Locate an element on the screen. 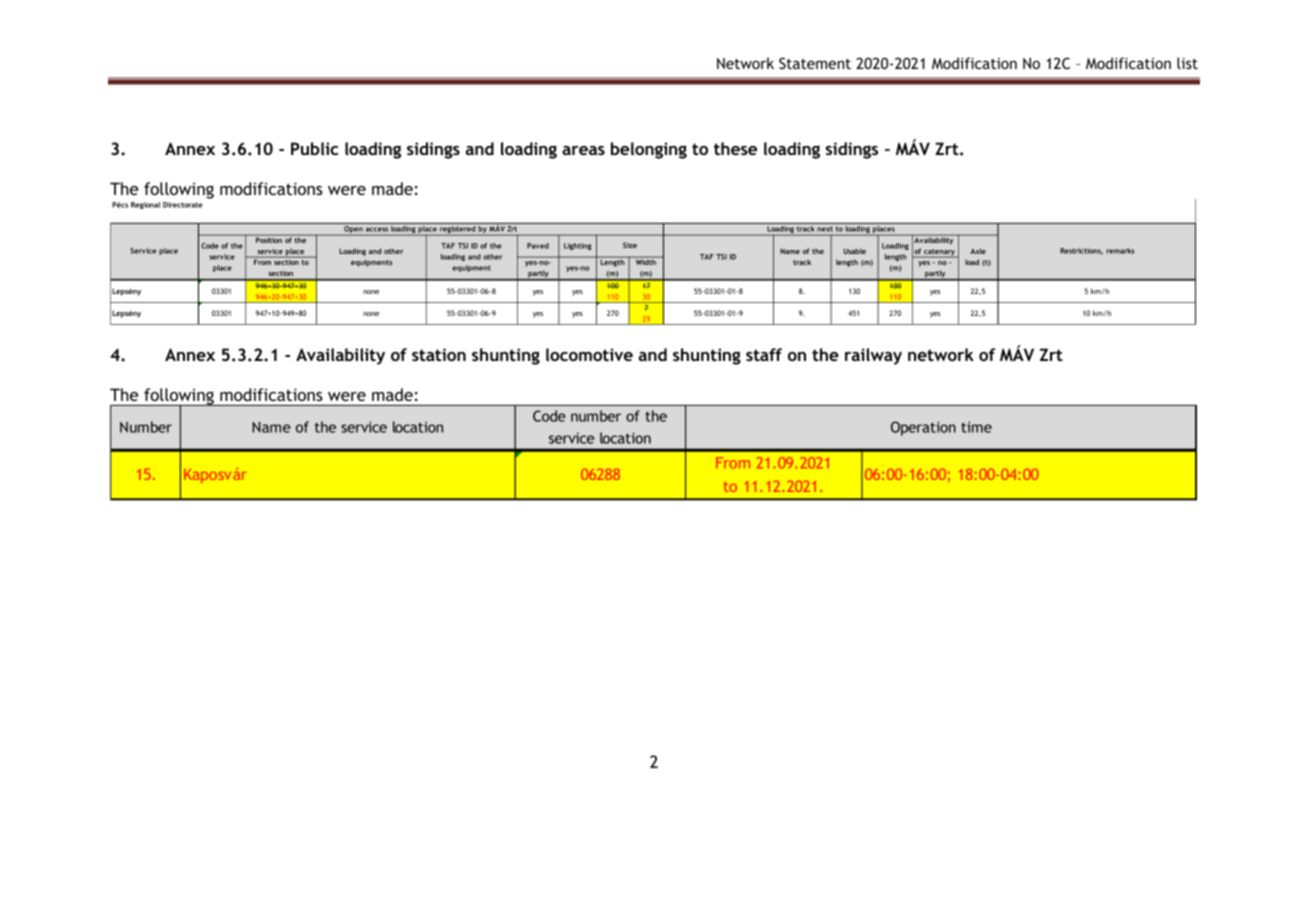 The image size is (1308, 924). Public is located at coordinates (314, 148).
